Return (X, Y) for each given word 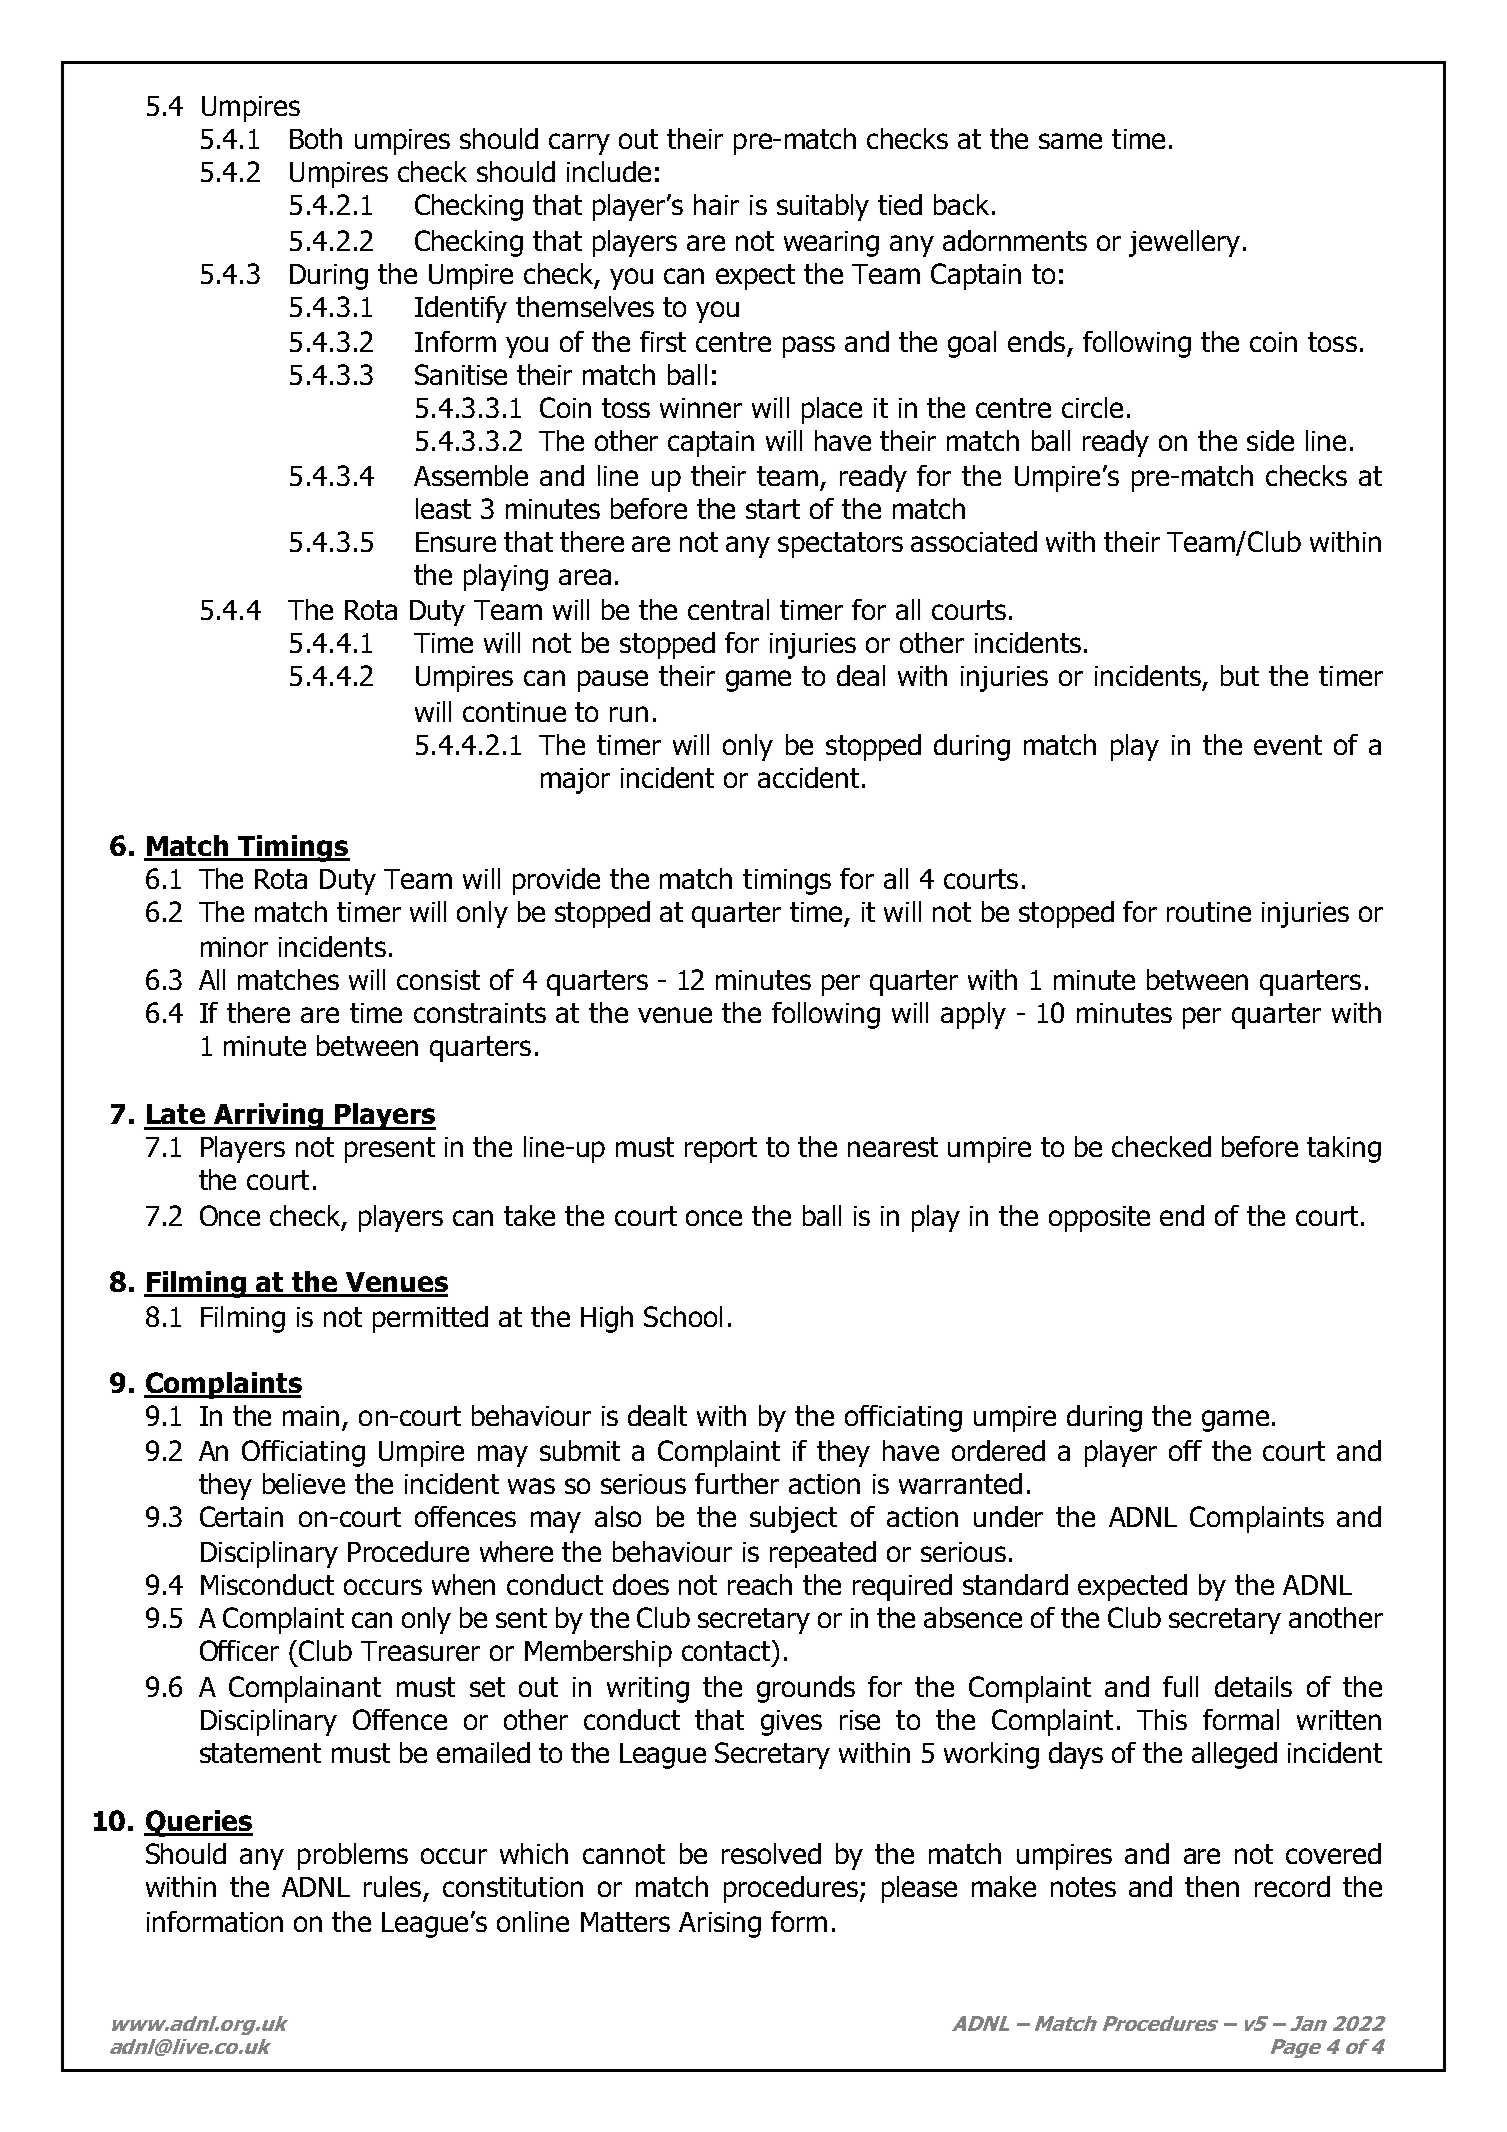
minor (234, 947)
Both (316, 138)
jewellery (1184, 243)
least (443, 508)
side (1270, 440)
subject (793, 1519)
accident (808, 777)
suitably (823, 207)
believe (304, 1483)
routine (1209, 912)
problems (353, 1856)
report (721, 1150)
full (1180, 1686)
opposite (1099, 1219)
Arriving (268, 1116)
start (773, 509)
